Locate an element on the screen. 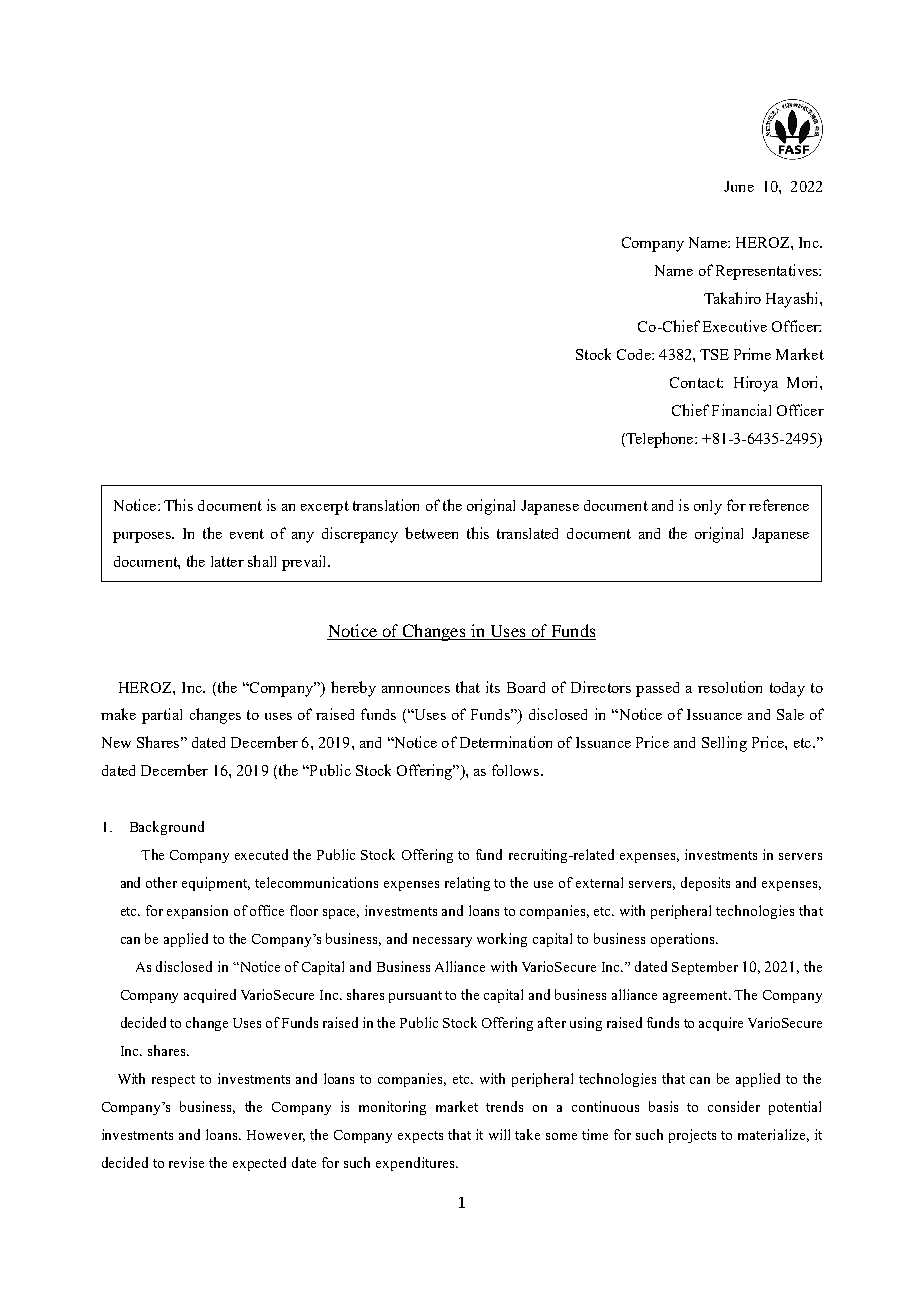 The width and height of the screenshot is (924, 1308). will is located at coordinates (499, 1134).
